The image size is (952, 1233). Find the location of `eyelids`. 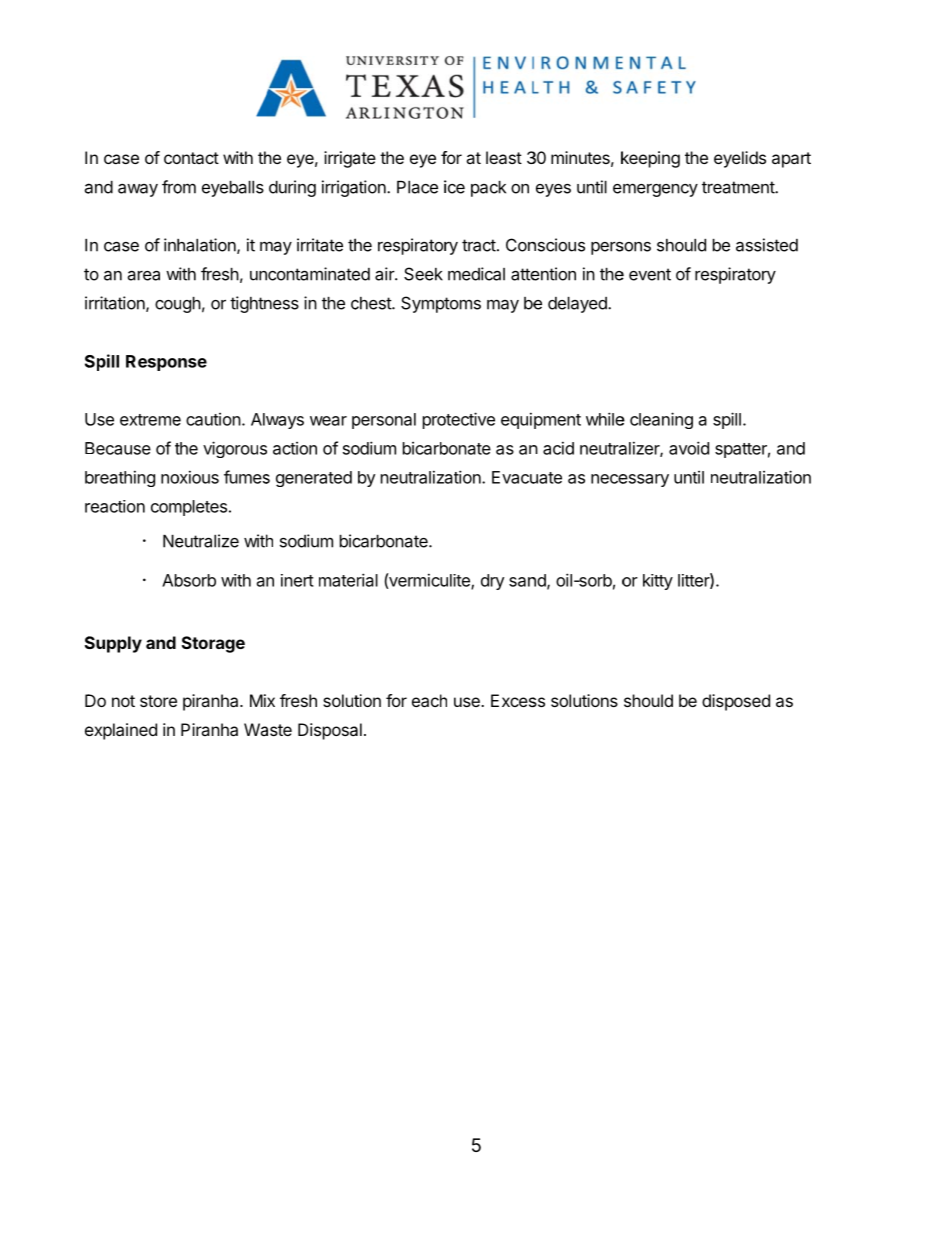

eyelids is located at coordinates (740, 159).
